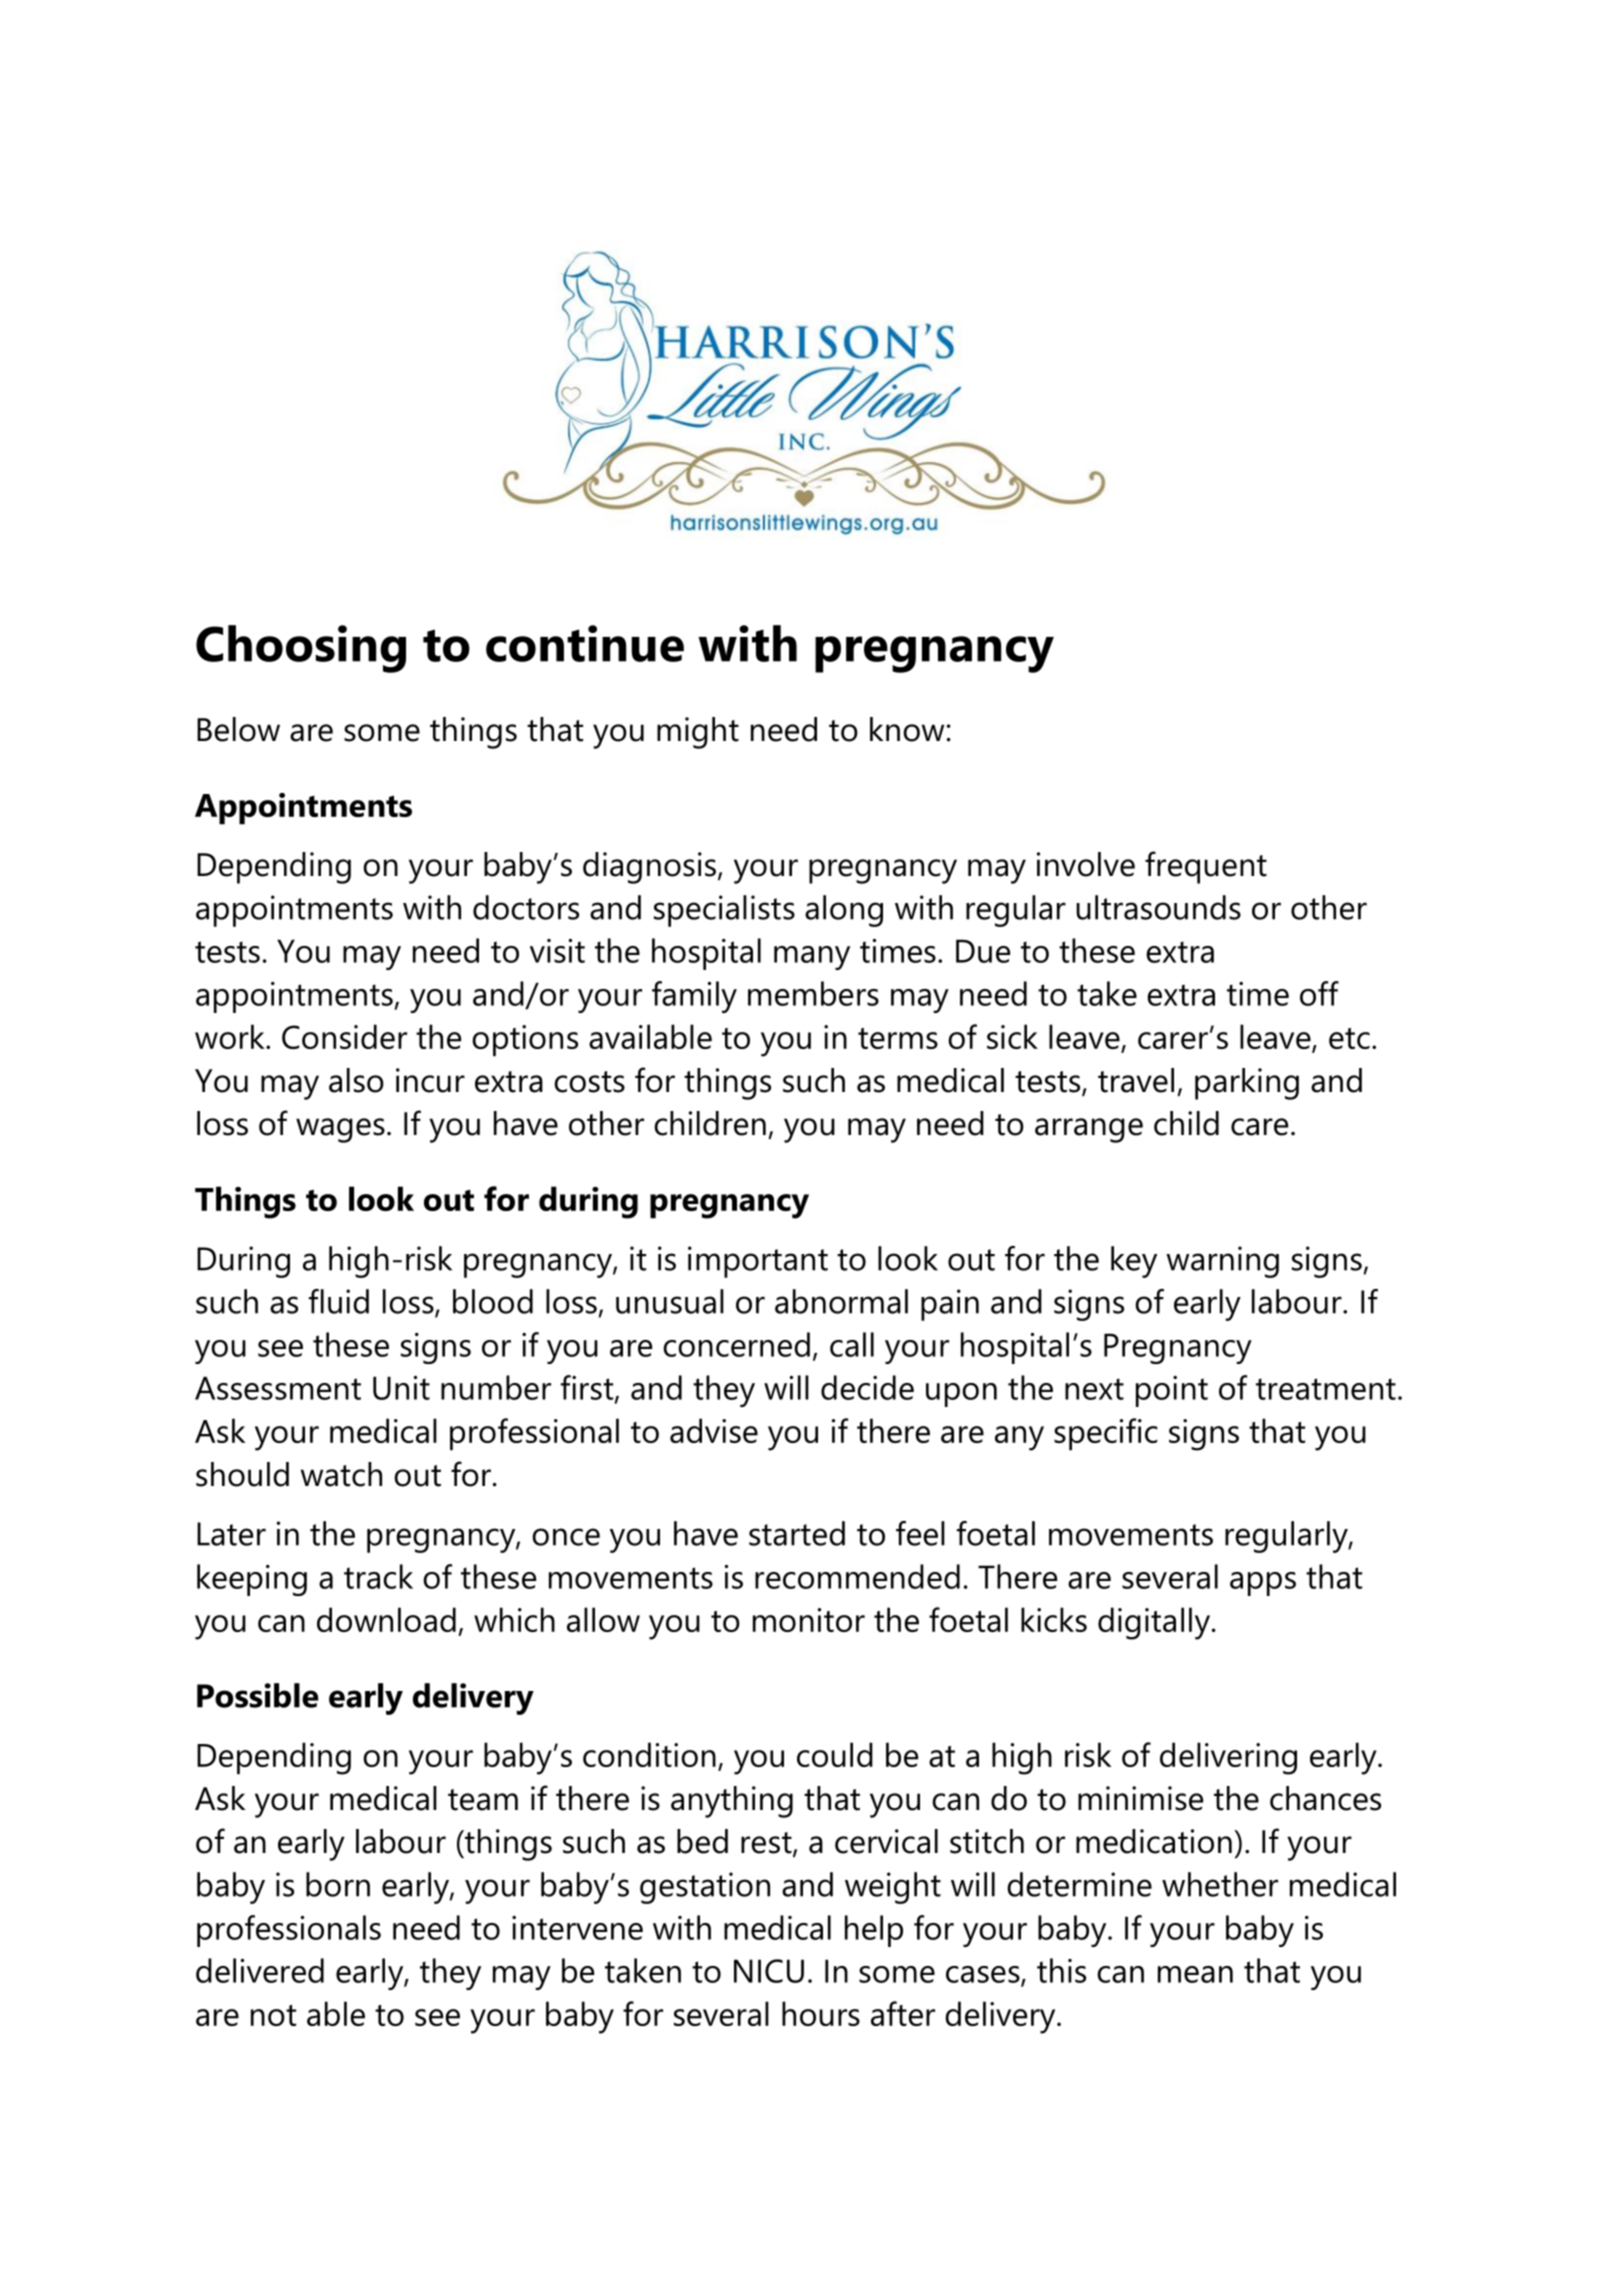 The height and width of the document is (2277, 1610). What do you see at coordinates (698, 733) in the document?
I see `might` at bounding box center [698, 733].
